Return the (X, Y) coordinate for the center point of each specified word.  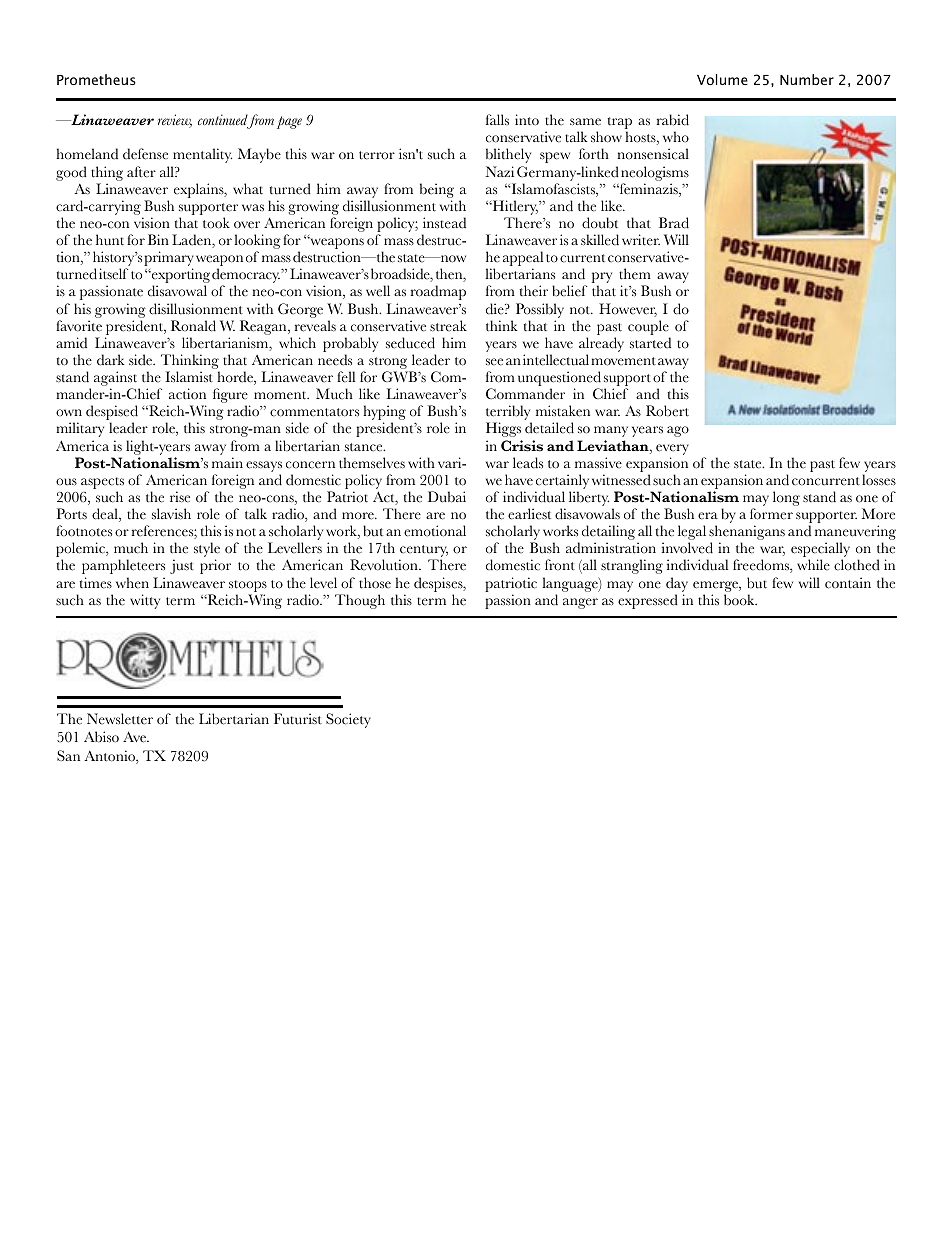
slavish (171, 514)
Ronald (193, 326)
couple (648, 327)
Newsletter (120, 719)
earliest (529, 514)
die (496, 309)
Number (807, 79)
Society (348, 720)
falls (497, 119)
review (175, 121)
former (771, 514)
